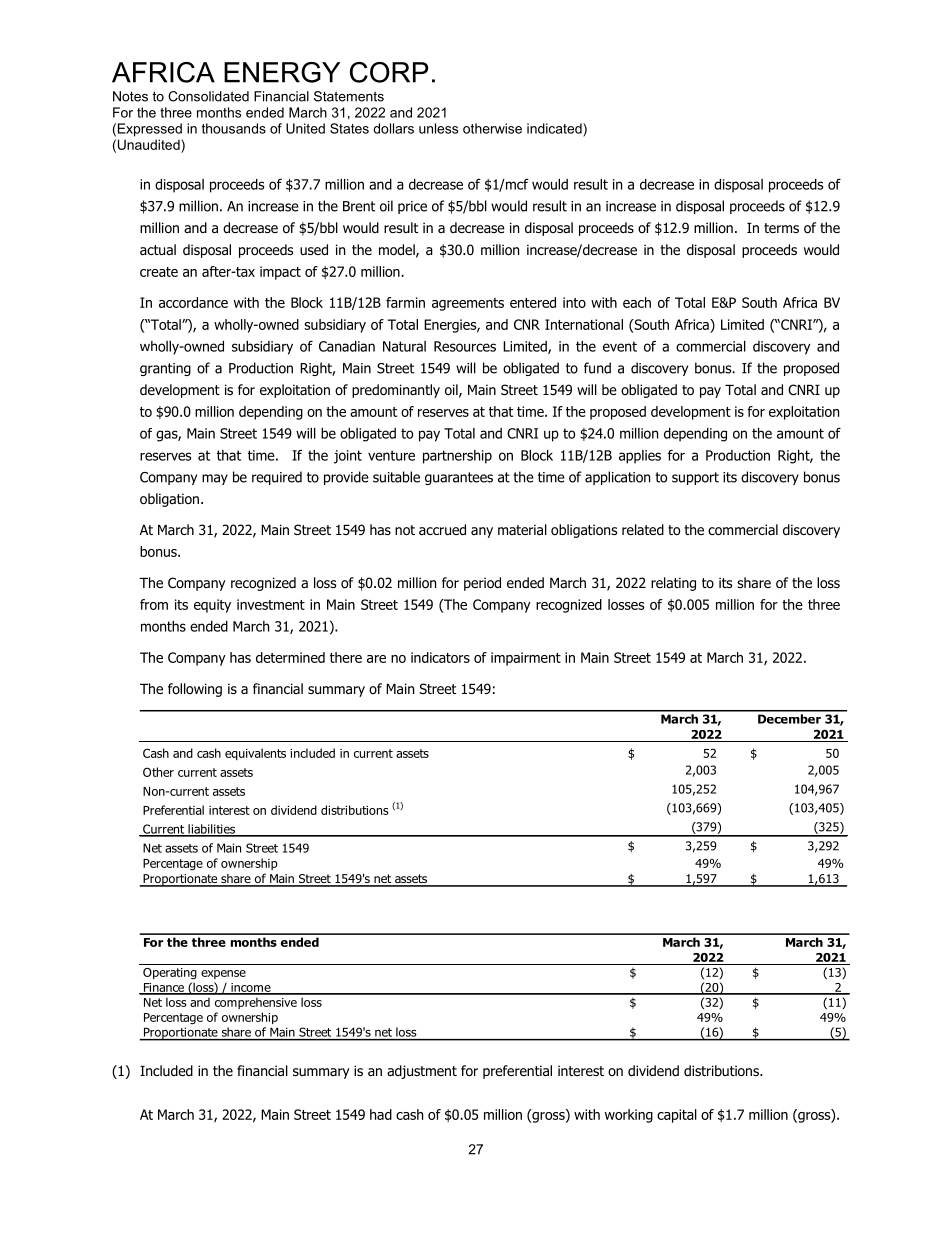 This image has width=952, height=1233. Describe the element at coordinates (255, 754) in the image. I see `equivalents` at that location.
